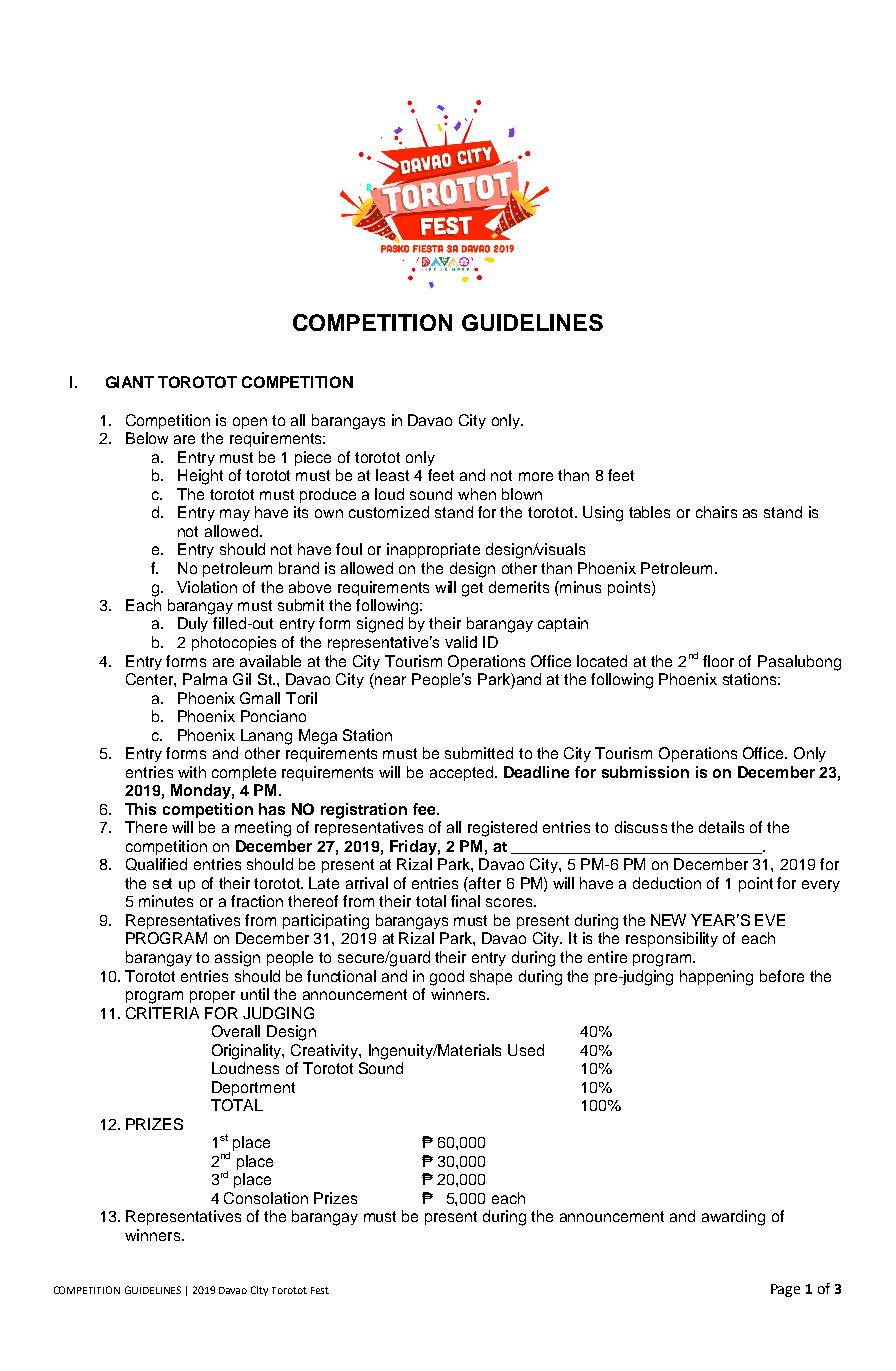 Image resolution: width=896 pixels, height=1371 pixels. What do you see at coordinates (716, 512) in the screenshot?
I see `chairs` at bounding box center [716, 512].
